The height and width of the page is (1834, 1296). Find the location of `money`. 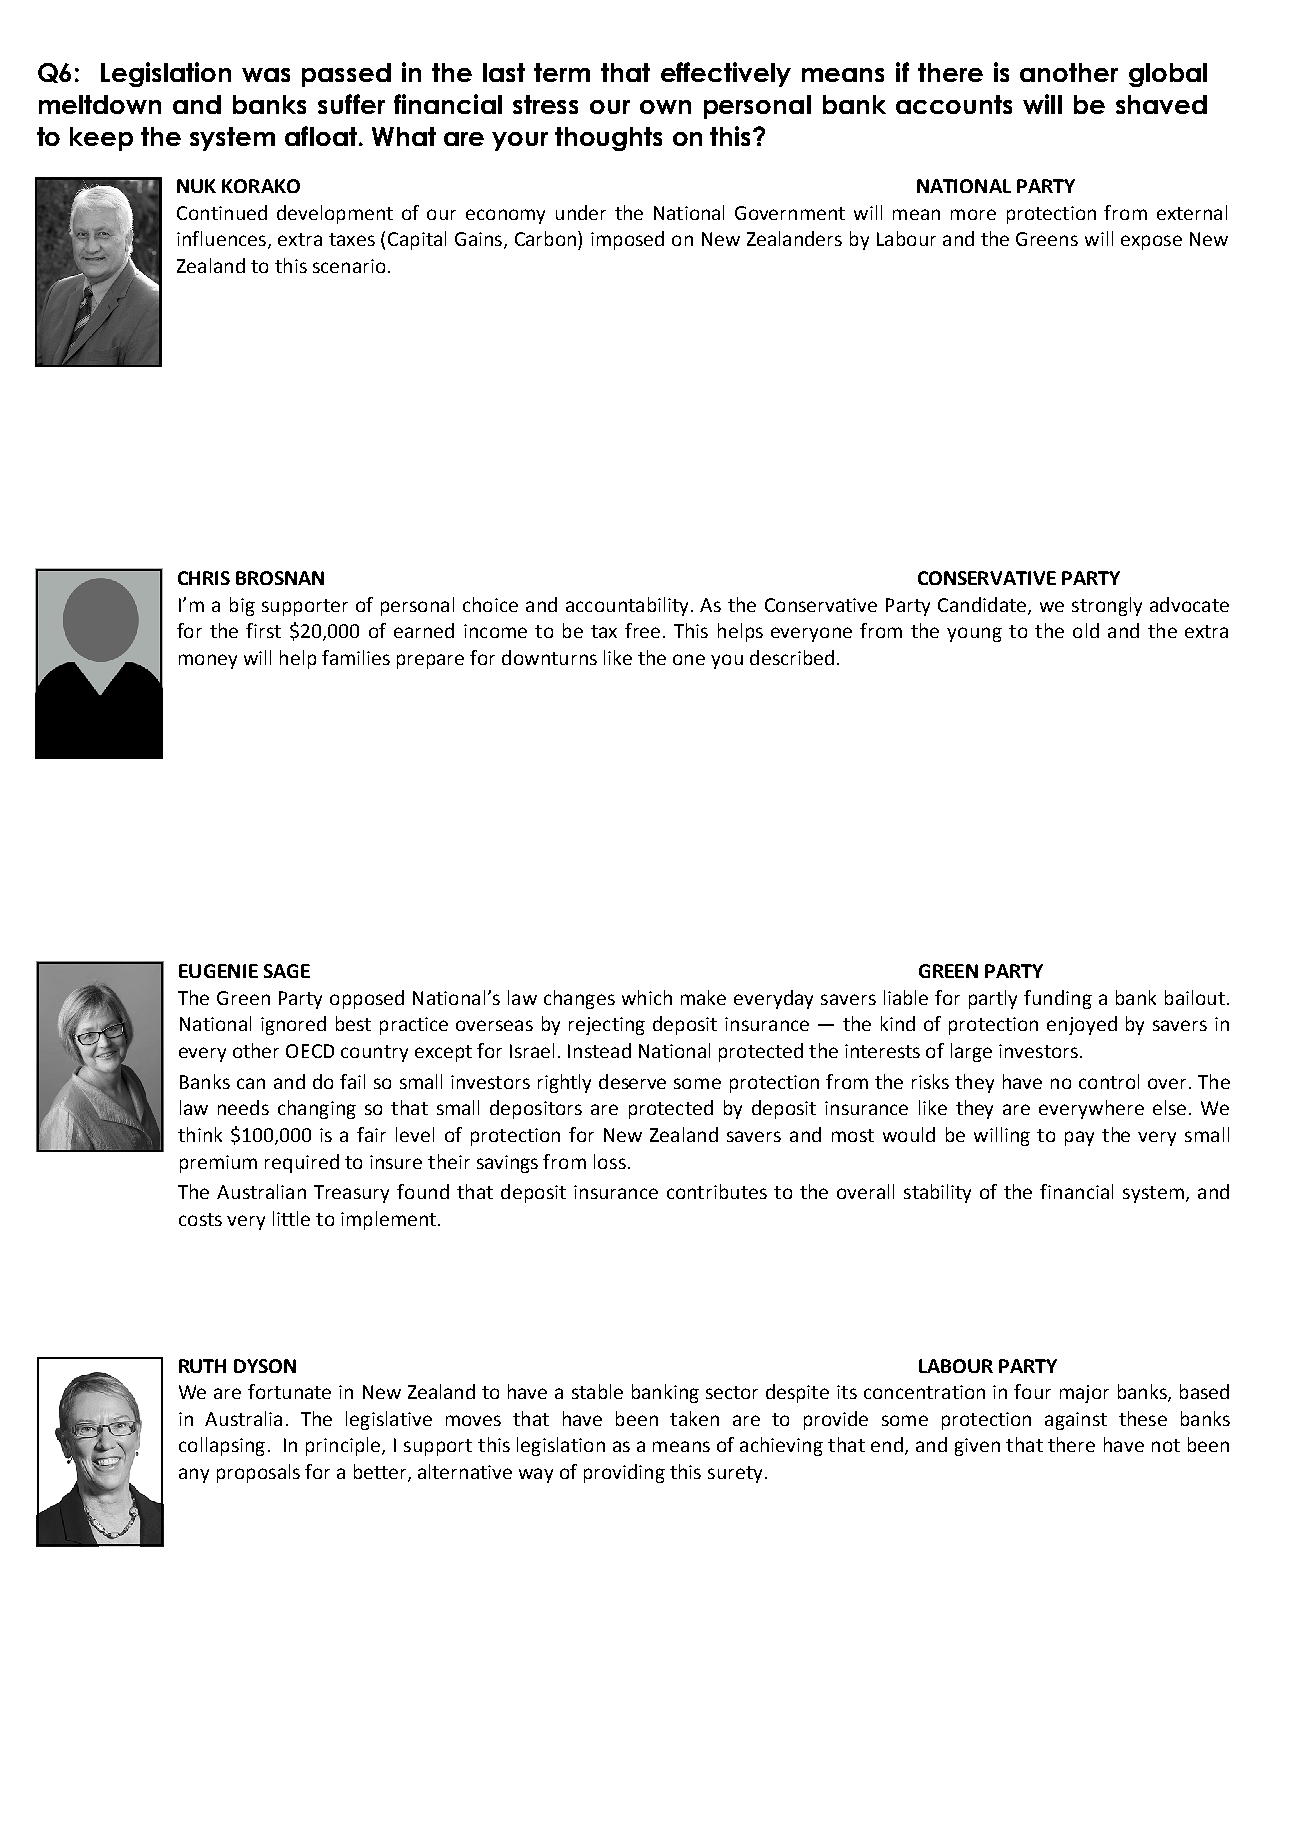

money is located at coordinates (208, 661).
